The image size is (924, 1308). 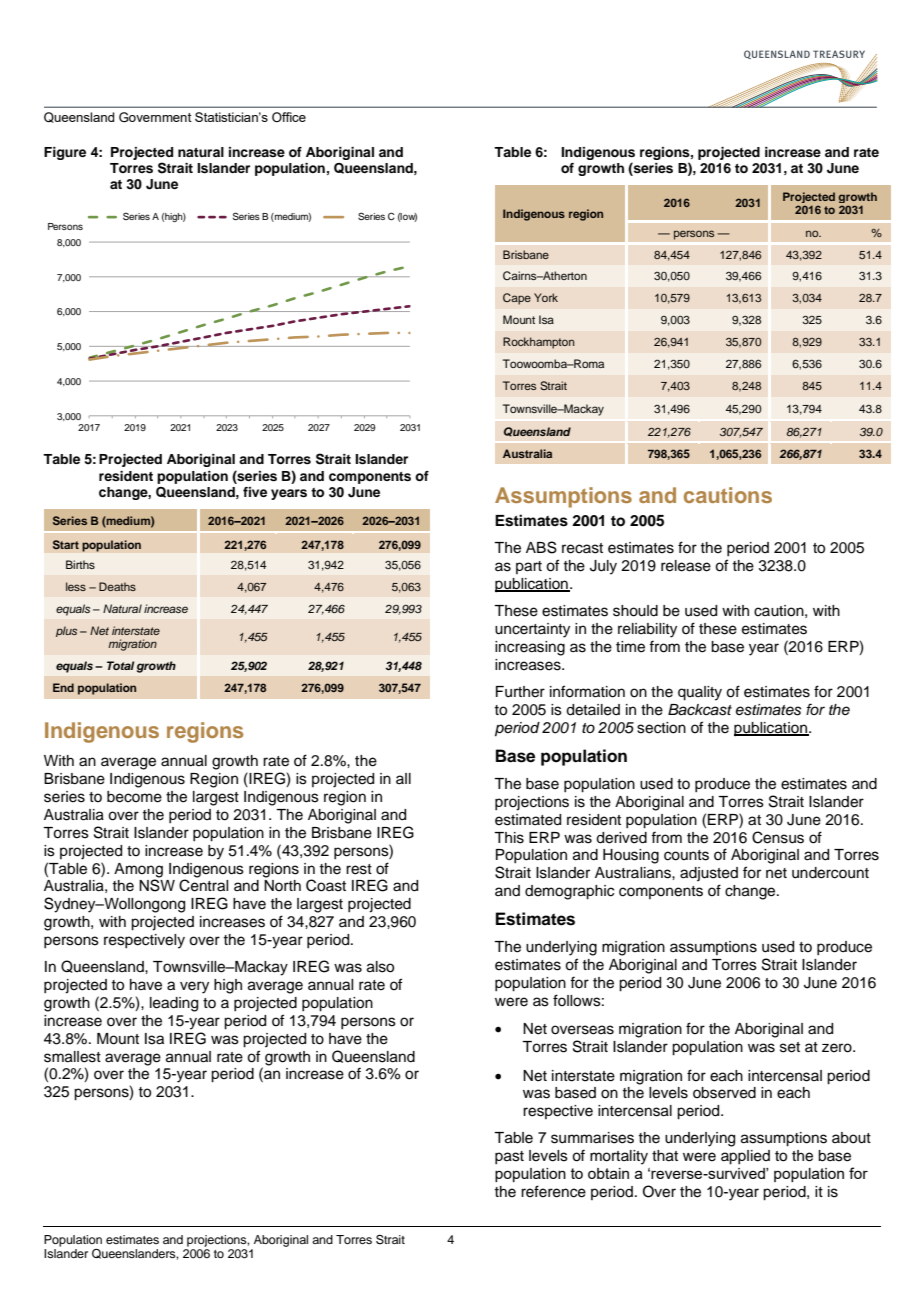 I want to click on past, so click(x=509, y=1157).
